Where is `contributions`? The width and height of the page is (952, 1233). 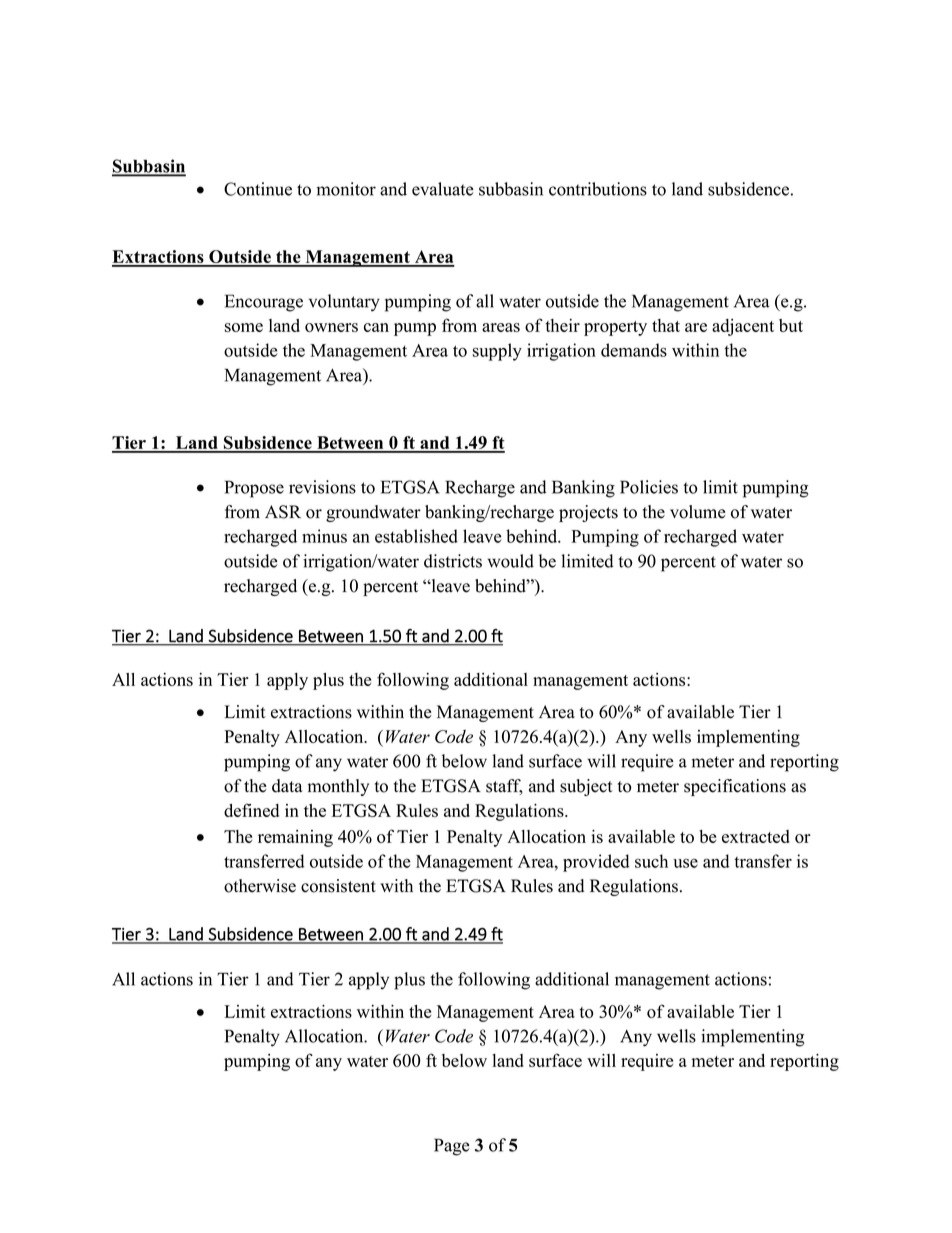 contributions is located at coordinates (598, 189).
